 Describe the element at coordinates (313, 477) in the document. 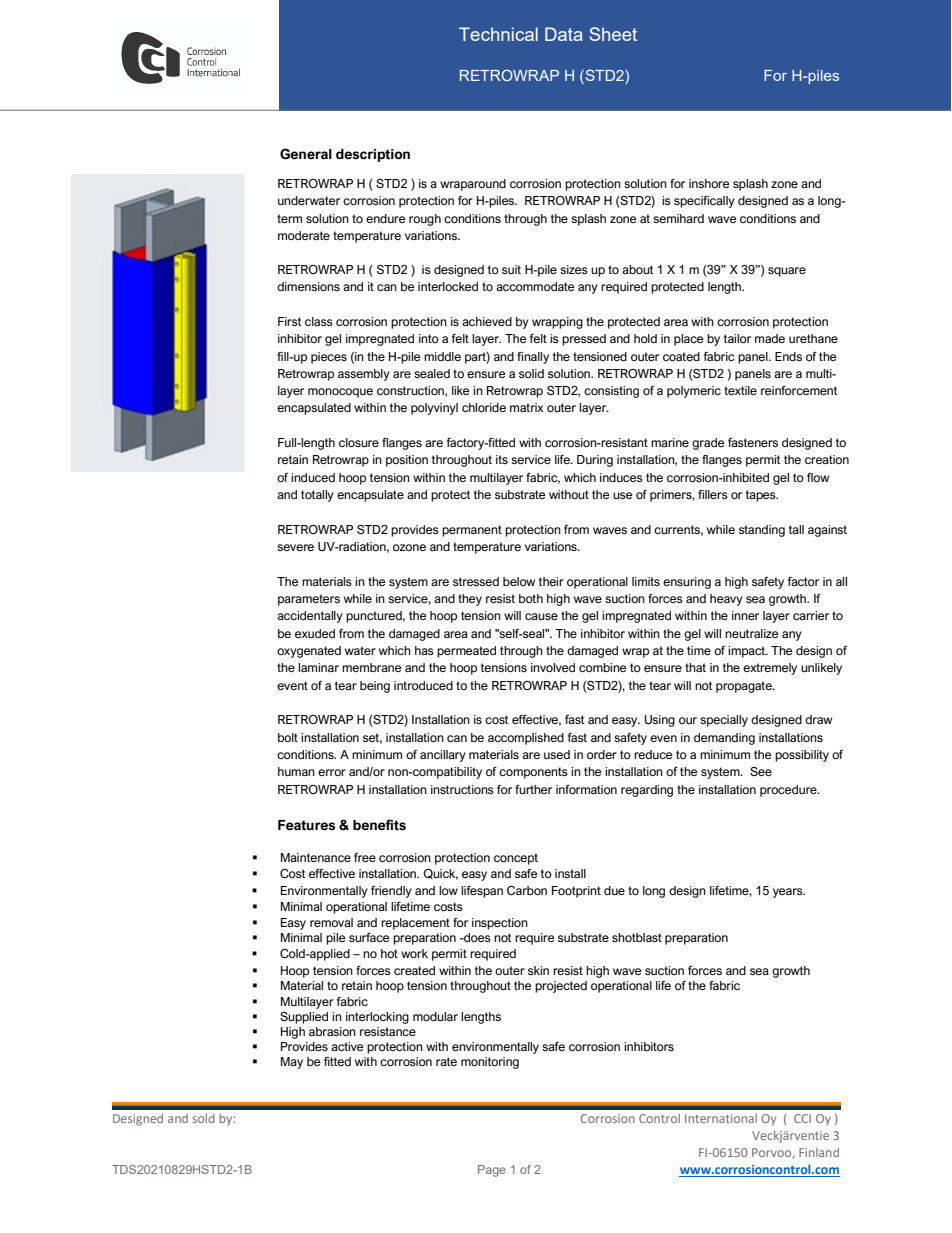

I see `induced` at that location.
